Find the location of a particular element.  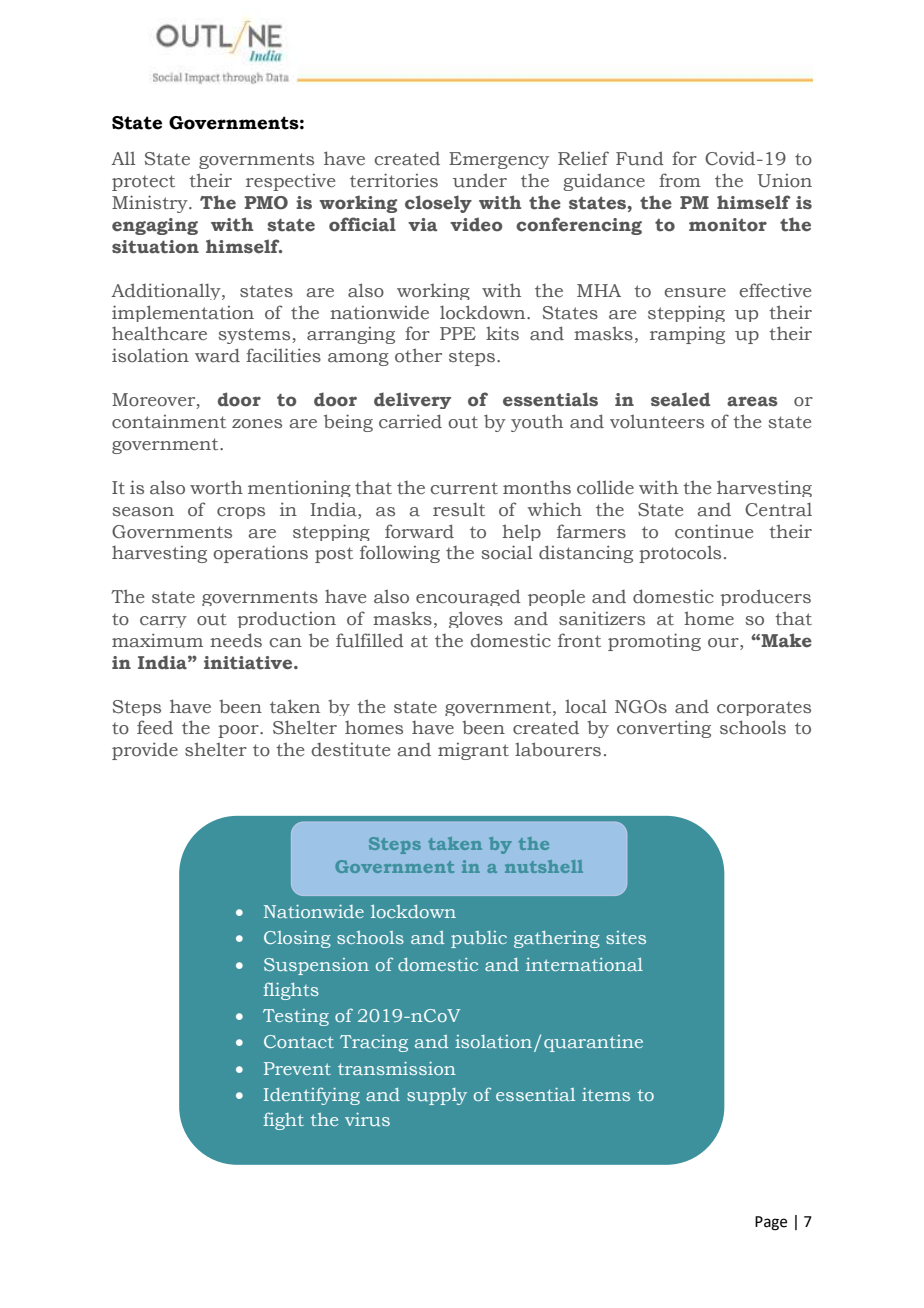

migrant is located at coordinates (473, 751).
